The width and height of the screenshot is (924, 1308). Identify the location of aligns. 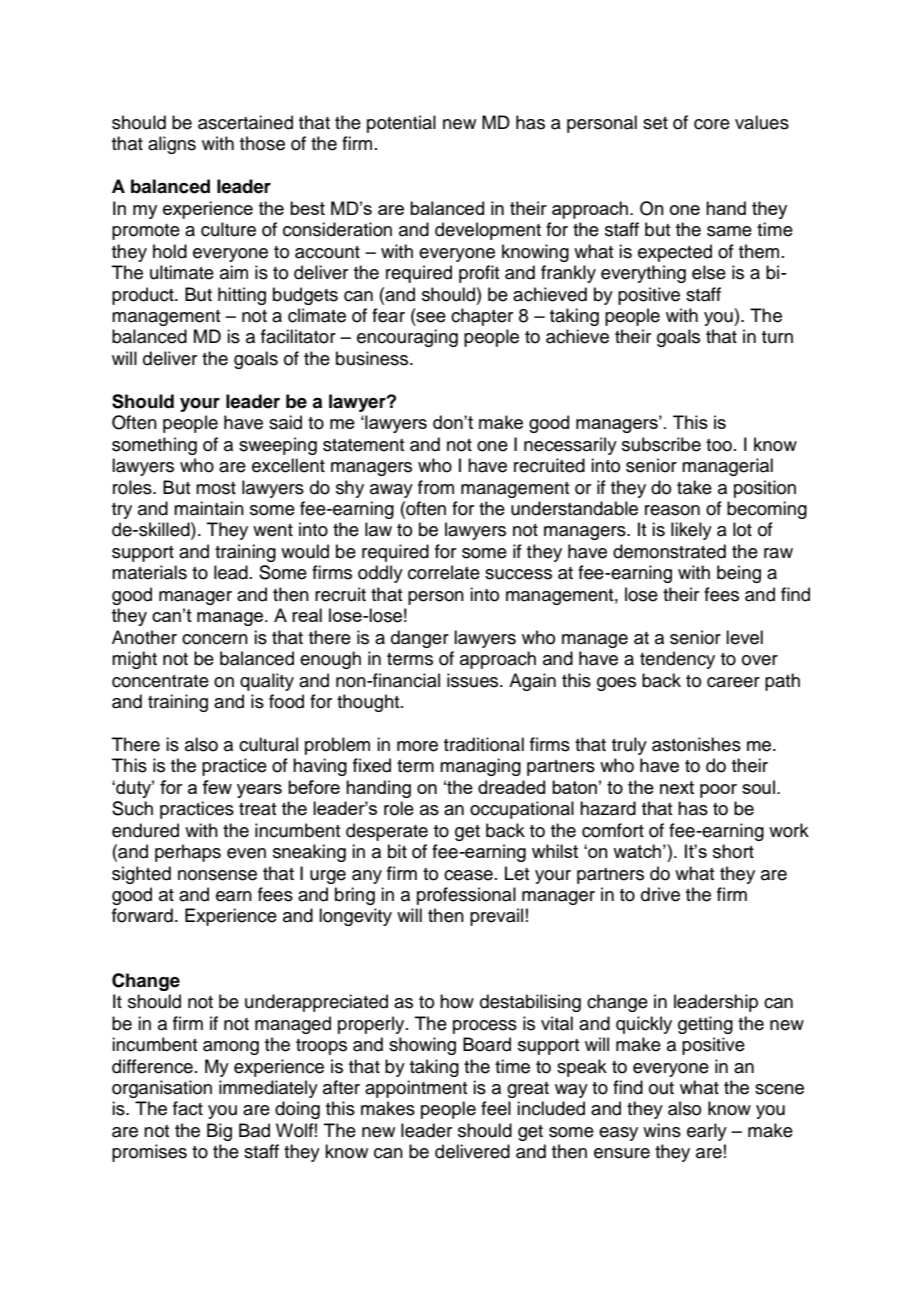
(172, 145).
